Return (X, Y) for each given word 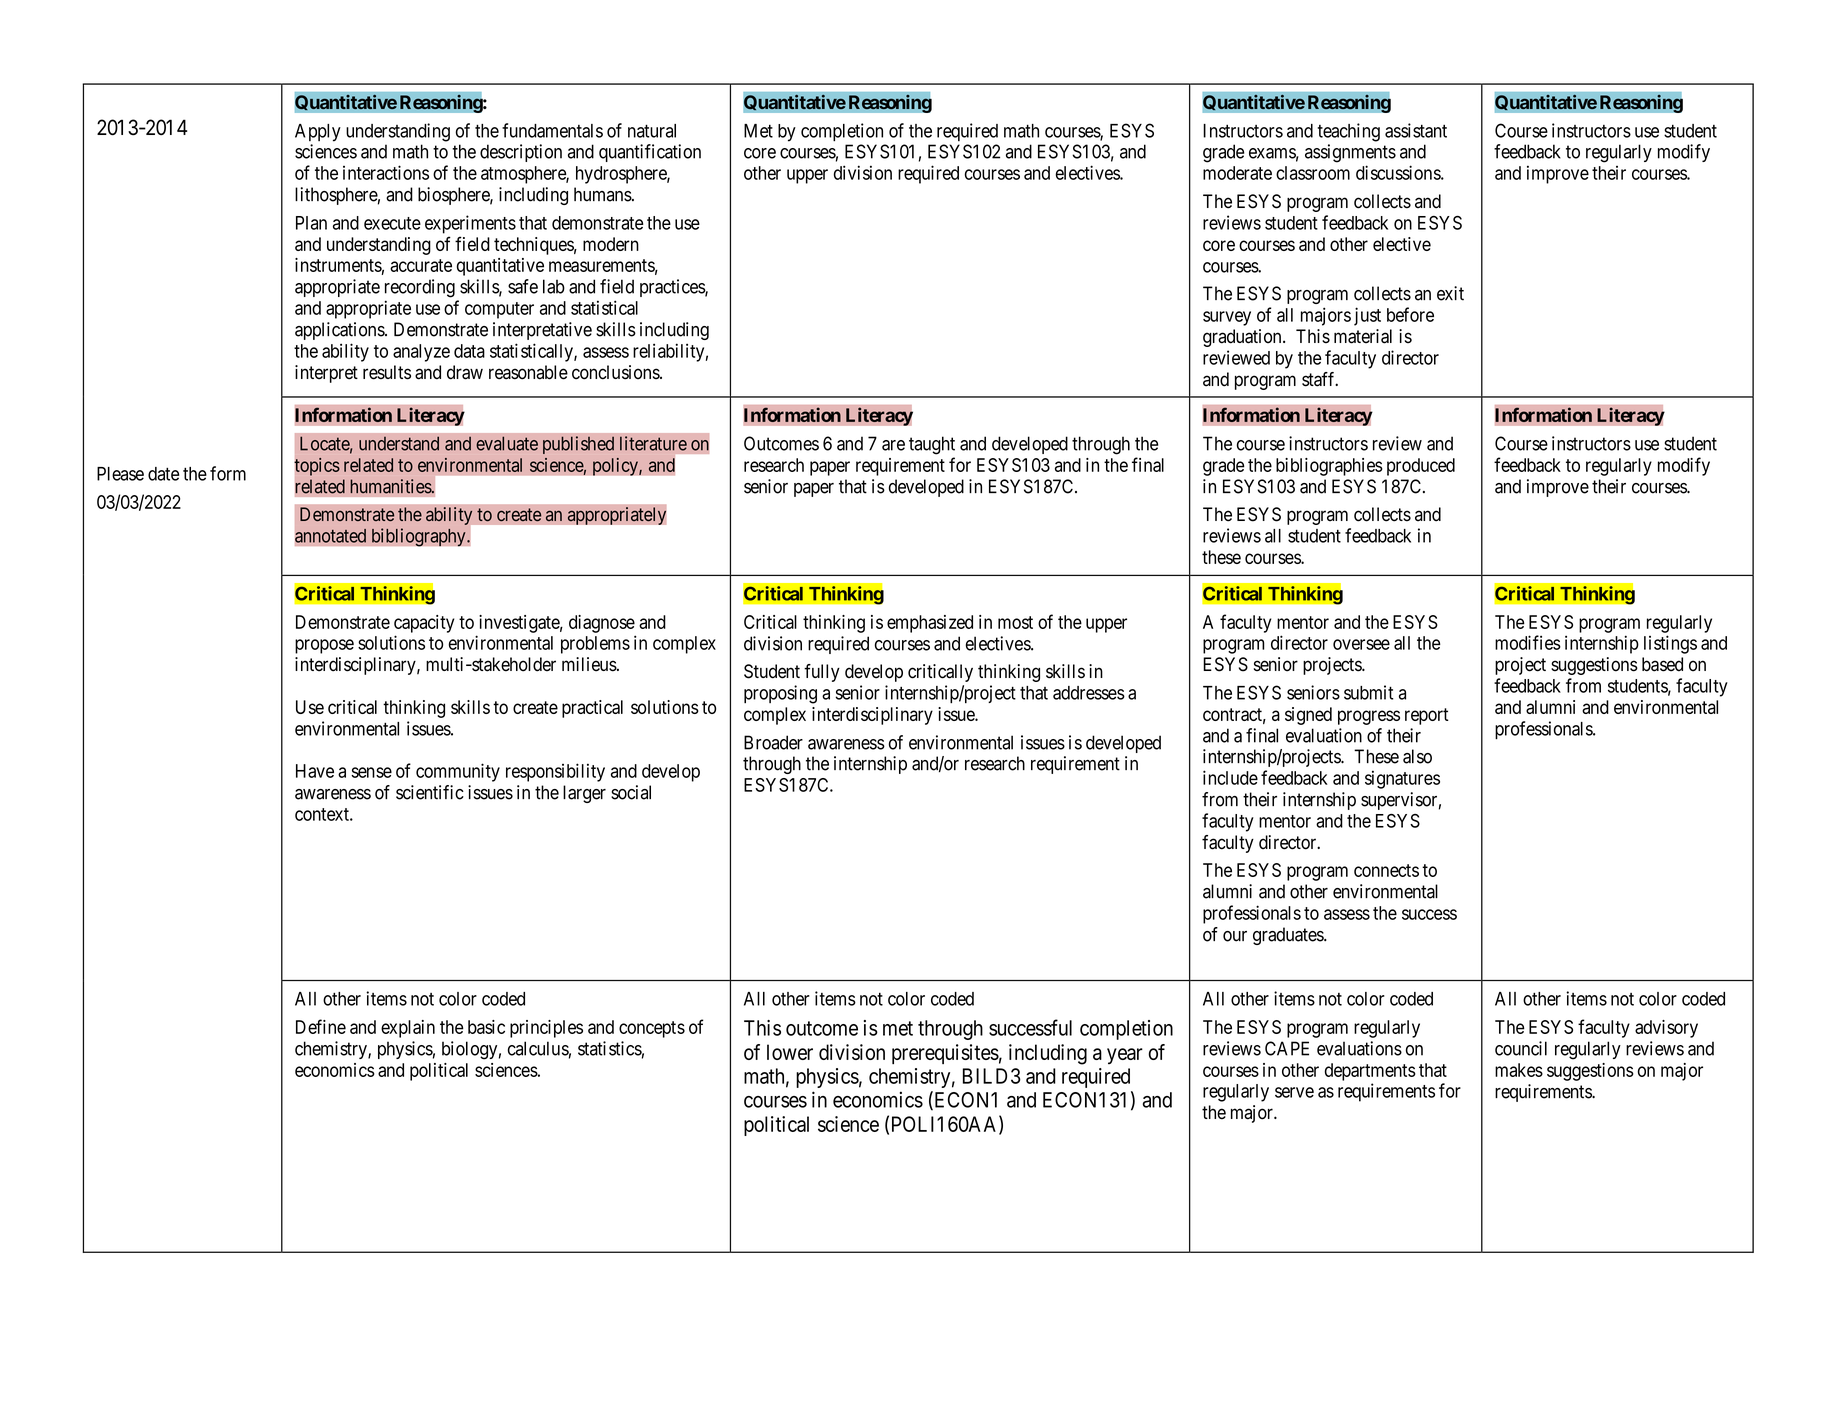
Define (321, 1026)
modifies (1528, 642)
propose (324, 646)
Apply (318, 133)
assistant (1416, 130)
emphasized (930, 624)
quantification (650, 153)
